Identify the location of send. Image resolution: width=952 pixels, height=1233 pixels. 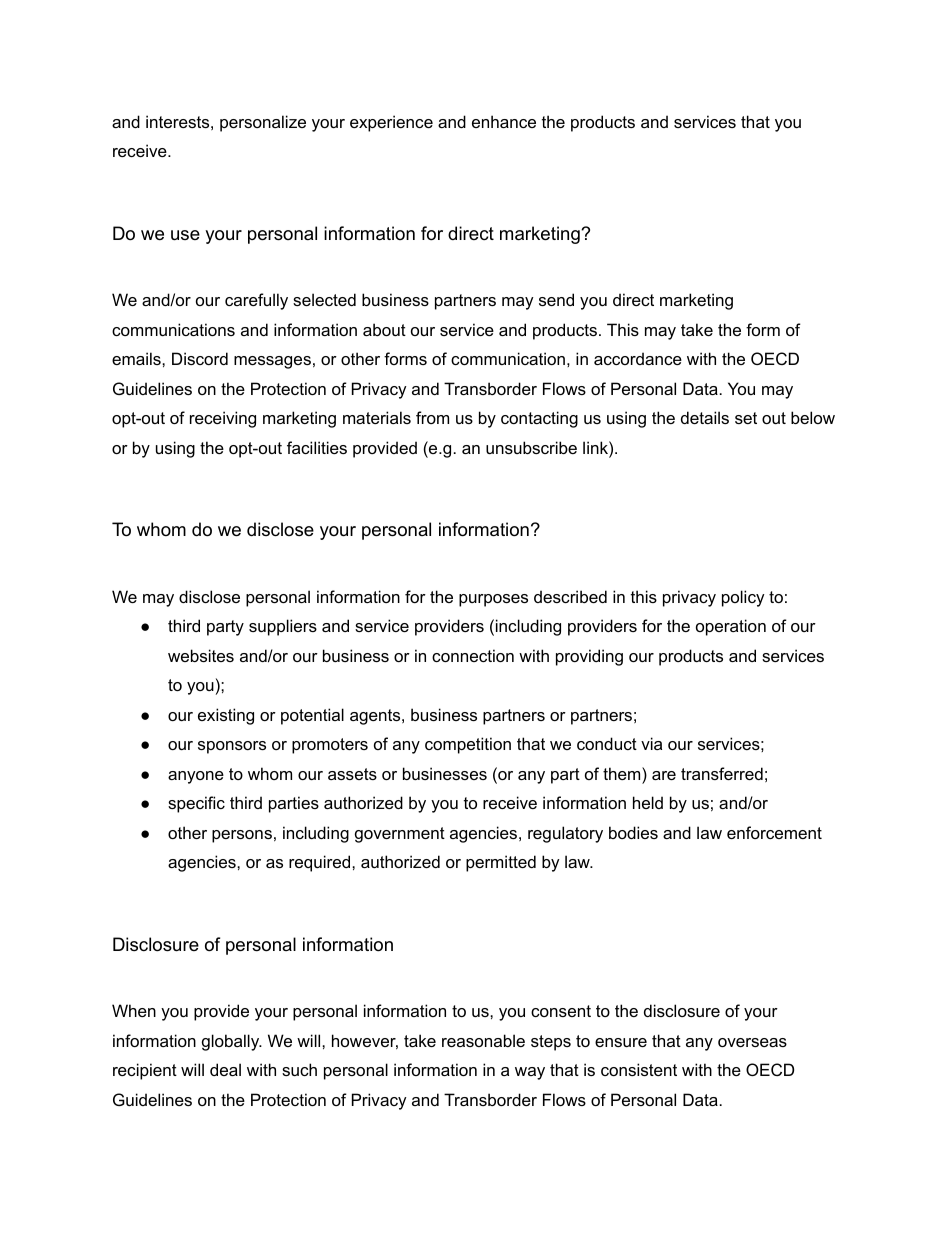
(556, 299).
